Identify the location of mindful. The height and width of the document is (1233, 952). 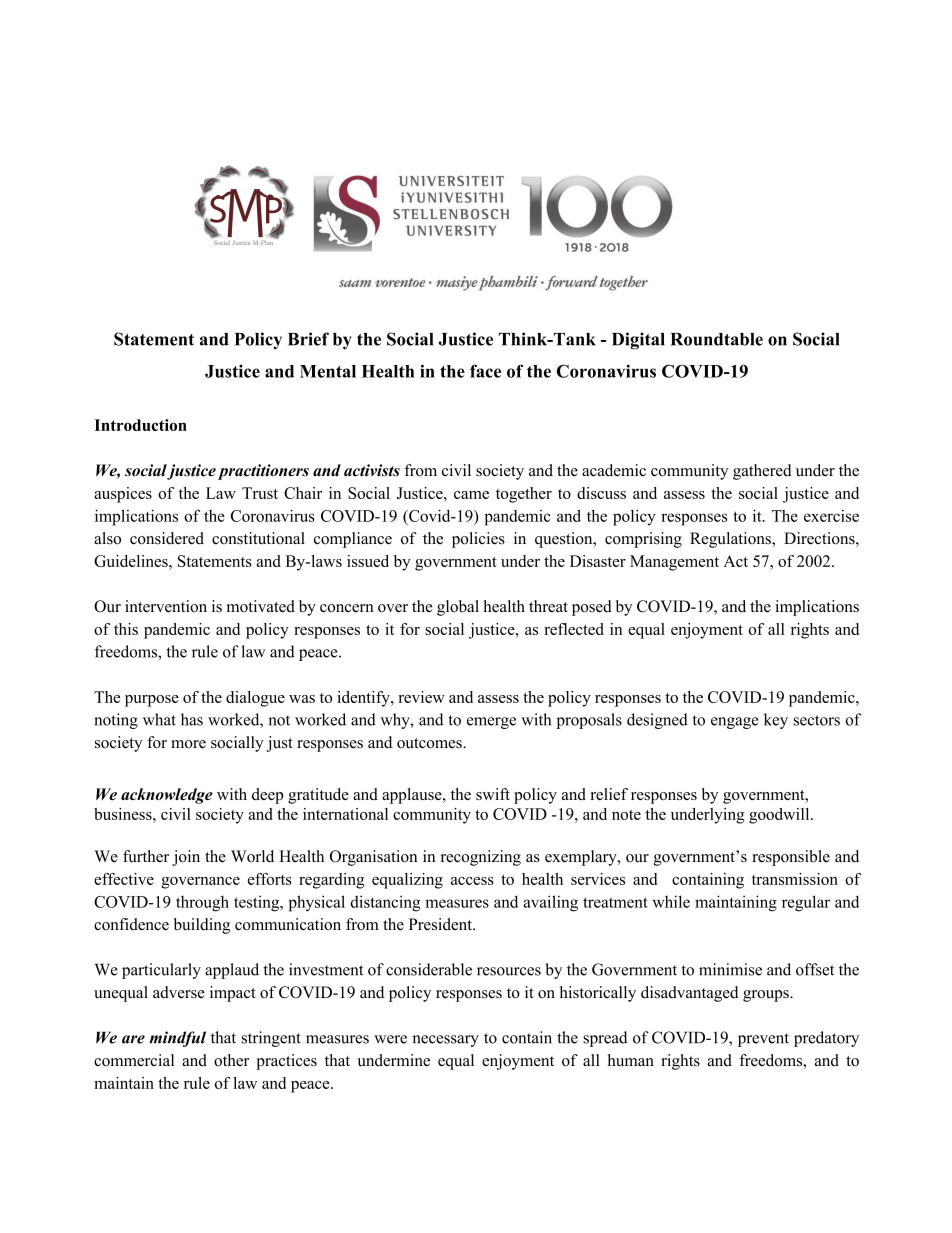
(177, 1039).
